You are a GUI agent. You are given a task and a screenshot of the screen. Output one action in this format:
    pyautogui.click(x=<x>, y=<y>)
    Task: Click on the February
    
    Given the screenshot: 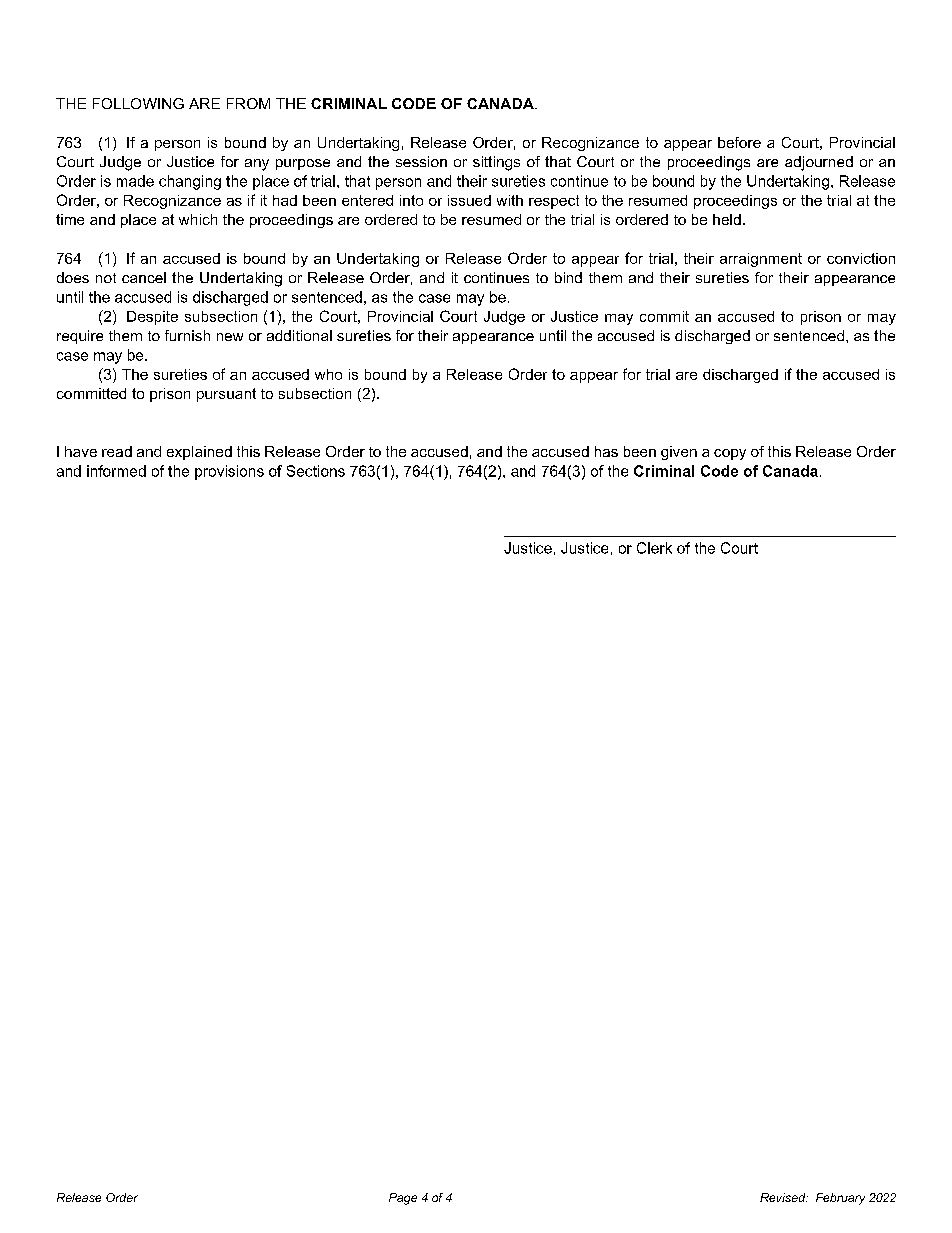 What is the action you would take?
    pyautogui.click(x=840, y=1199)
